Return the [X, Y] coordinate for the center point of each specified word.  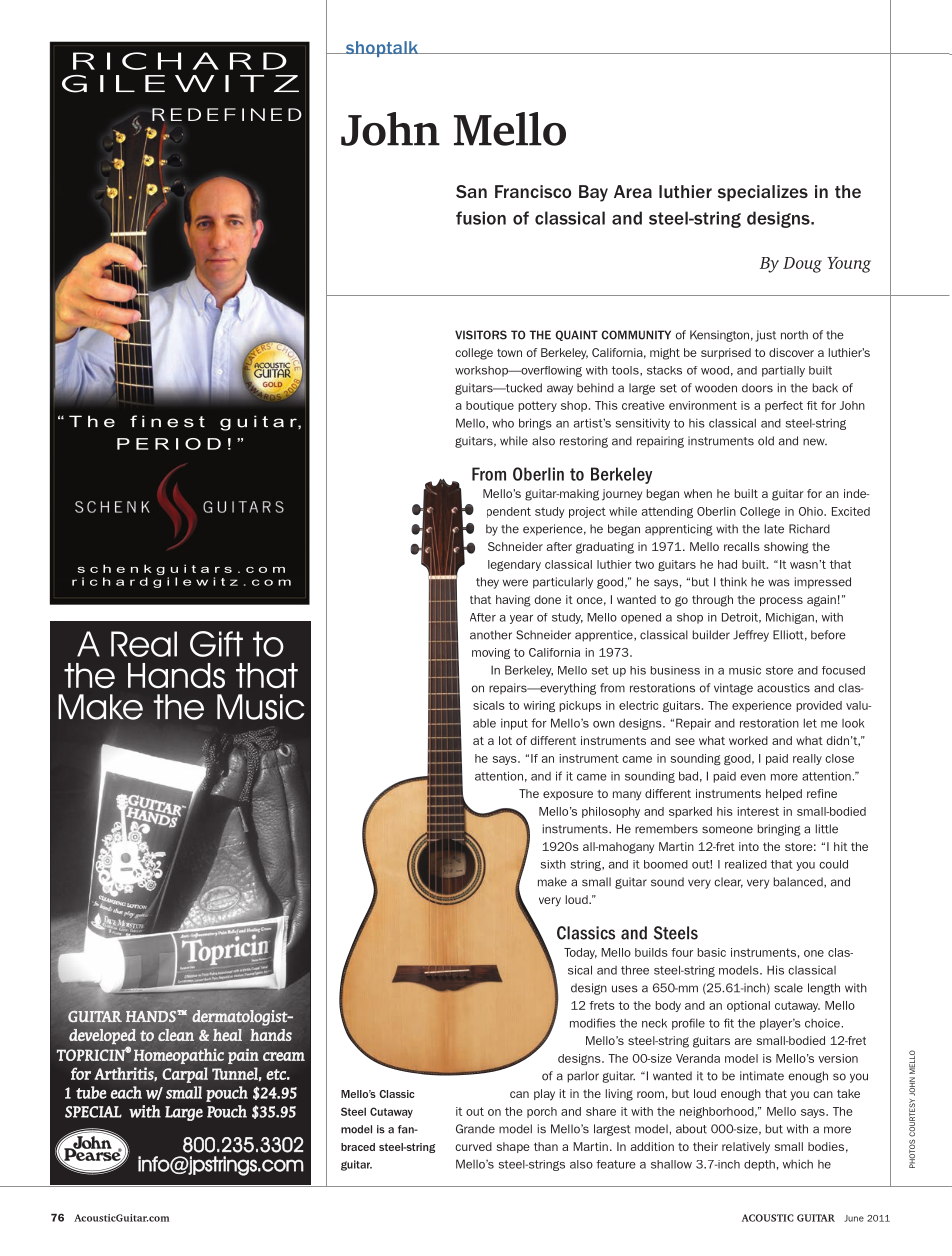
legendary [514, 565]
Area [633, 191]
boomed [666, 864]
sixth [553, 864]
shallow [671, 1164]
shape [513, 1147]
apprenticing [679, 530]
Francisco [533, 191]
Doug [802, 265]
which [797, 1164]
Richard [809, 529]
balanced [799, 882]
